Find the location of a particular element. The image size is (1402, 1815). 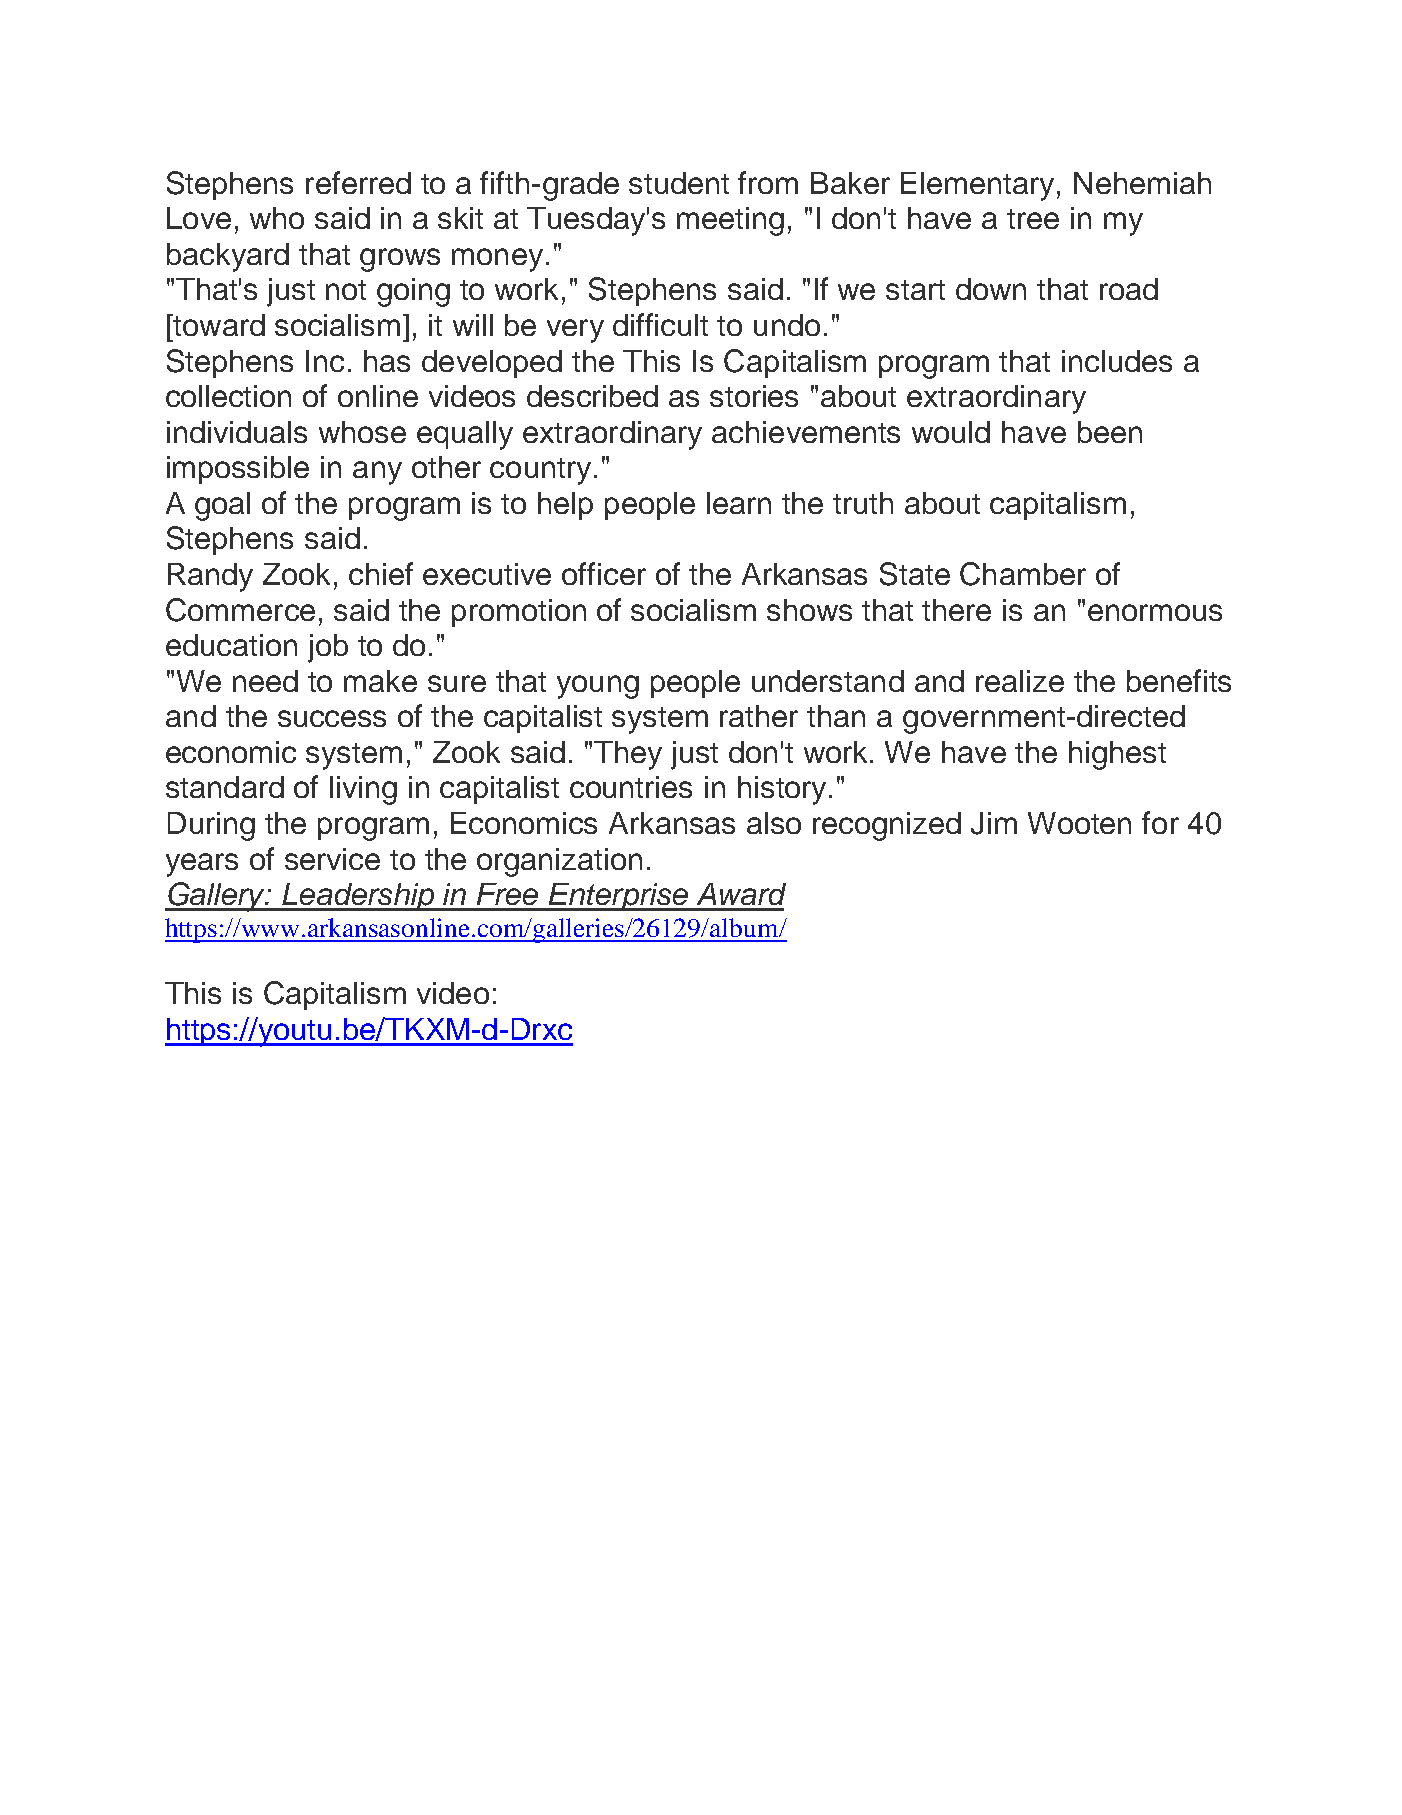

whose is located at coordinates (362, 432).
